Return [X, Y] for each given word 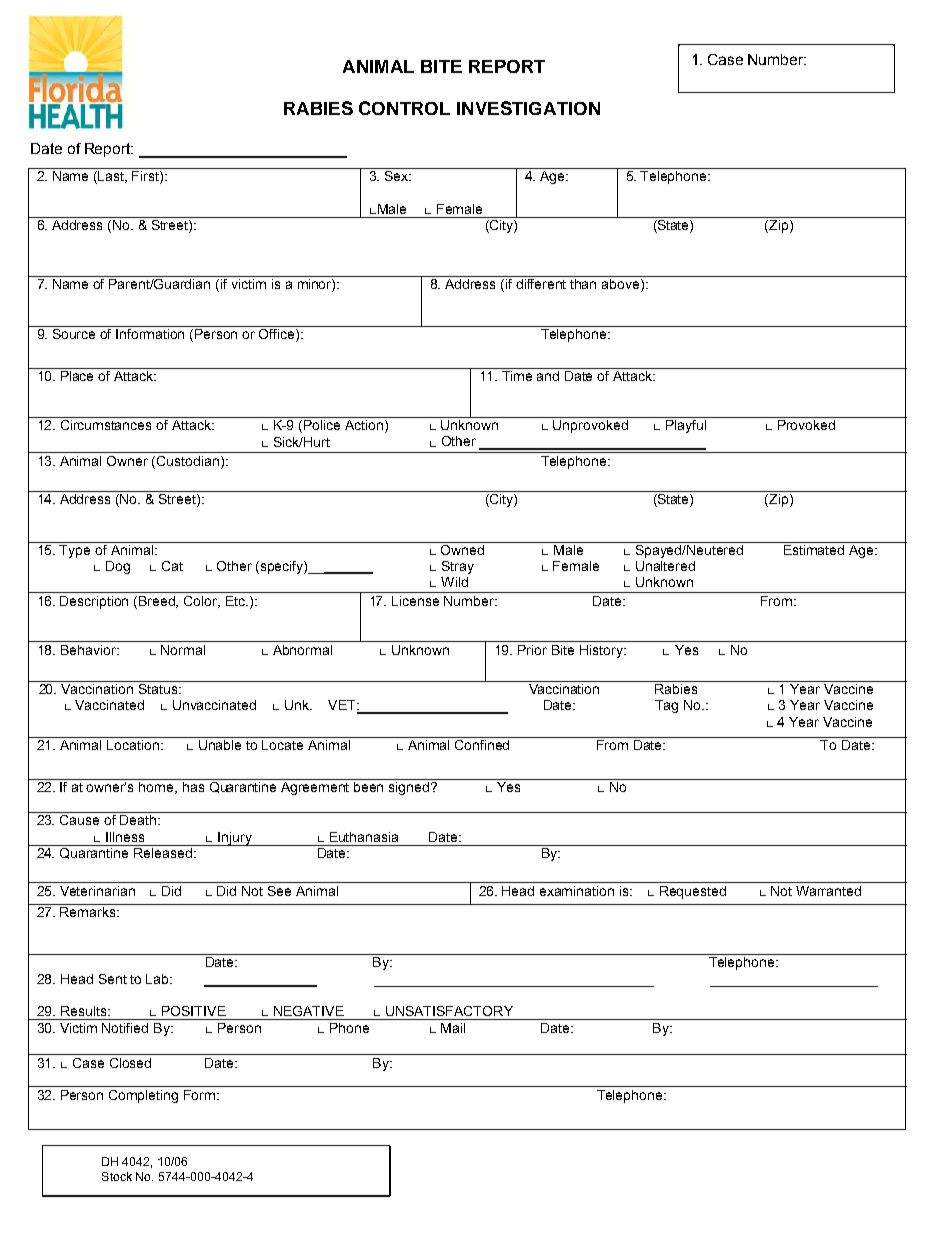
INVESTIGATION [528, 108]
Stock [117, 1176]
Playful [686, 426]
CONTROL [404, 108]
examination [577, 891]
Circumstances [106, 425]
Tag [666, 706]
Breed [158, 602]
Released [163, 853]
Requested [693, 892]
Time [517, 376]
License [415, 601]
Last [112, 177]
